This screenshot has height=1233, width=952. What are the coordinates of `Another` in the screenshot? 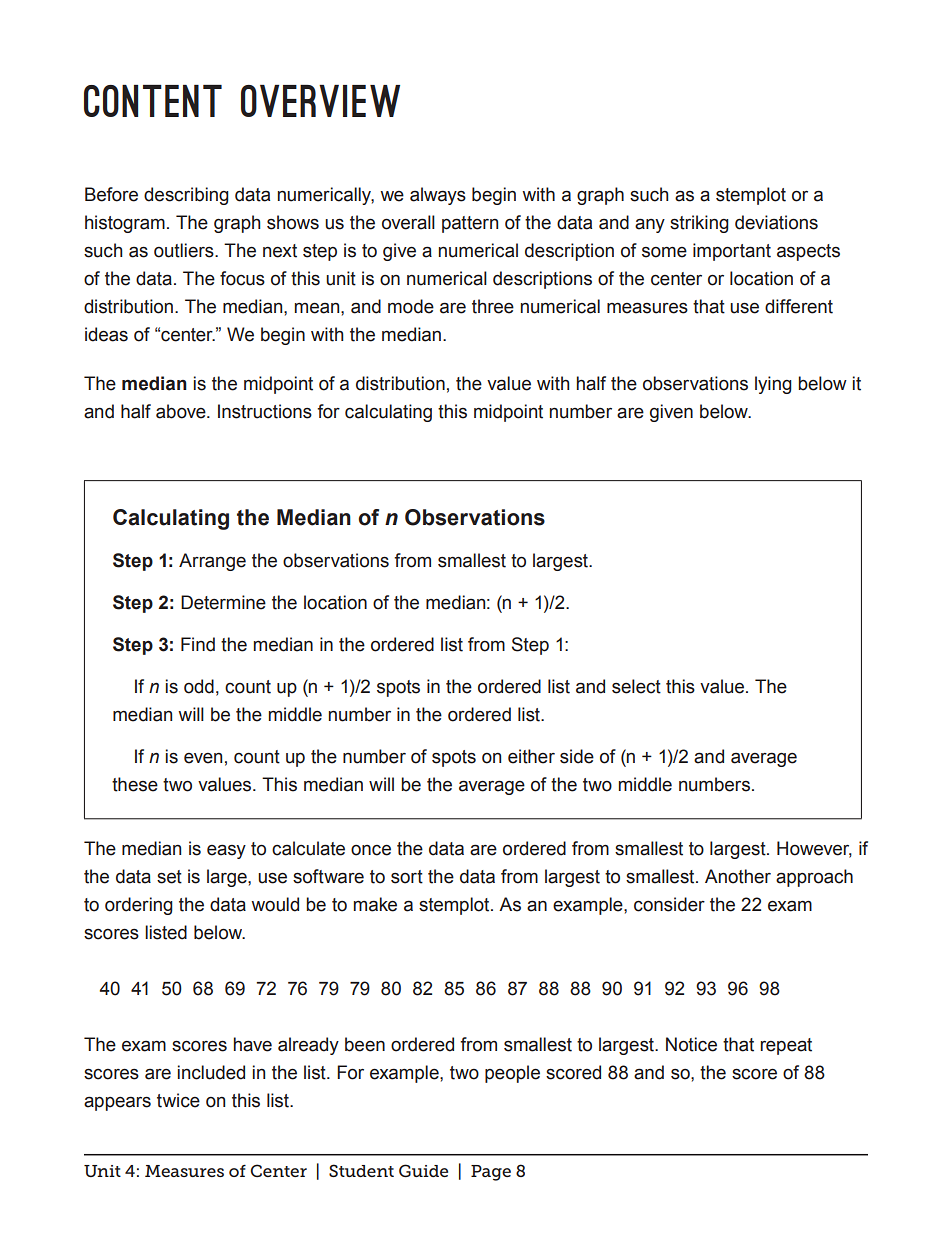 It's located at (738, 876).
